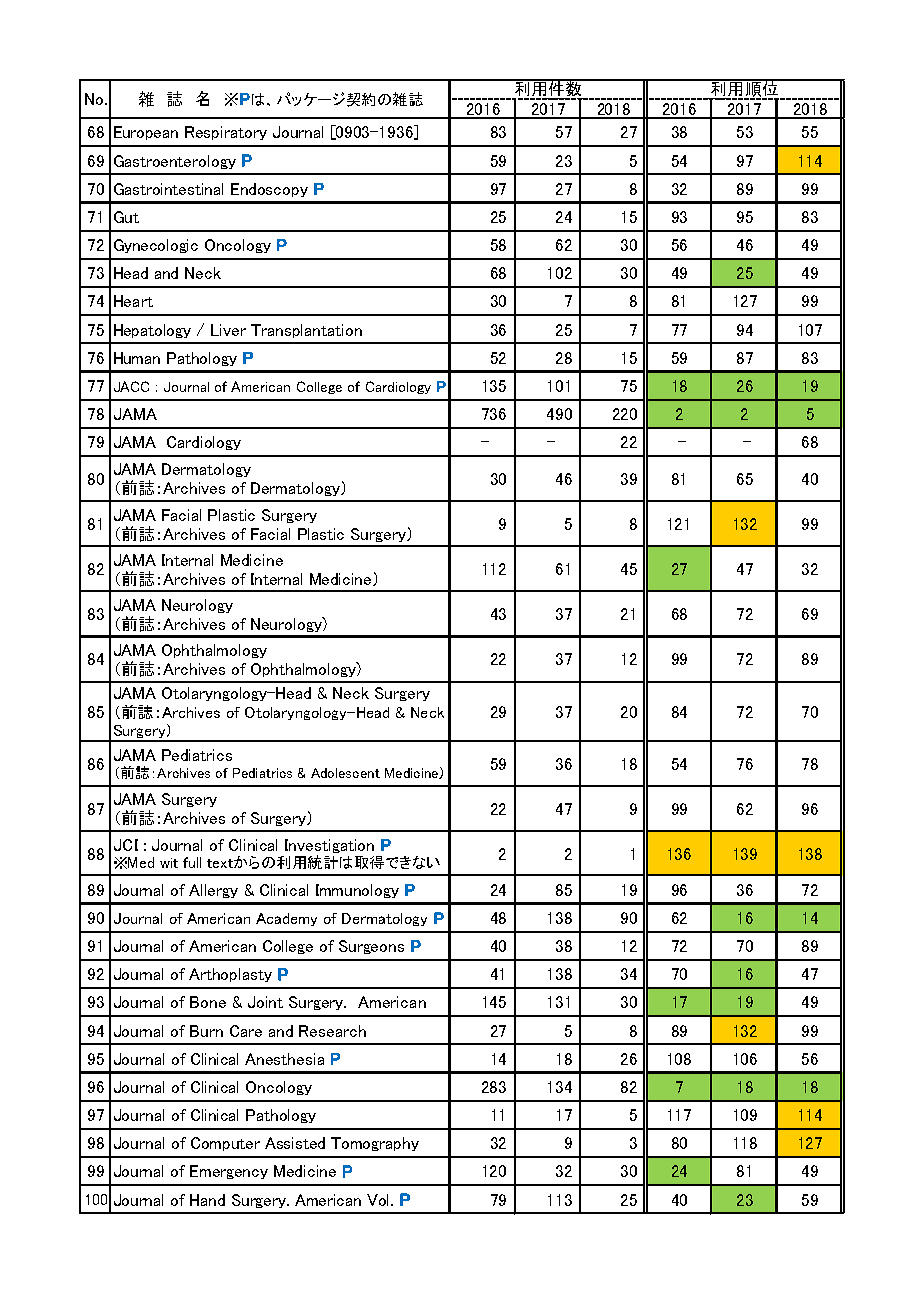 This screenshot has width=924, height=1308. What do you see at coordinates (168, 189) in the screenshot?
I see `Gastrointestinal` at bounding box center [168, 189].
